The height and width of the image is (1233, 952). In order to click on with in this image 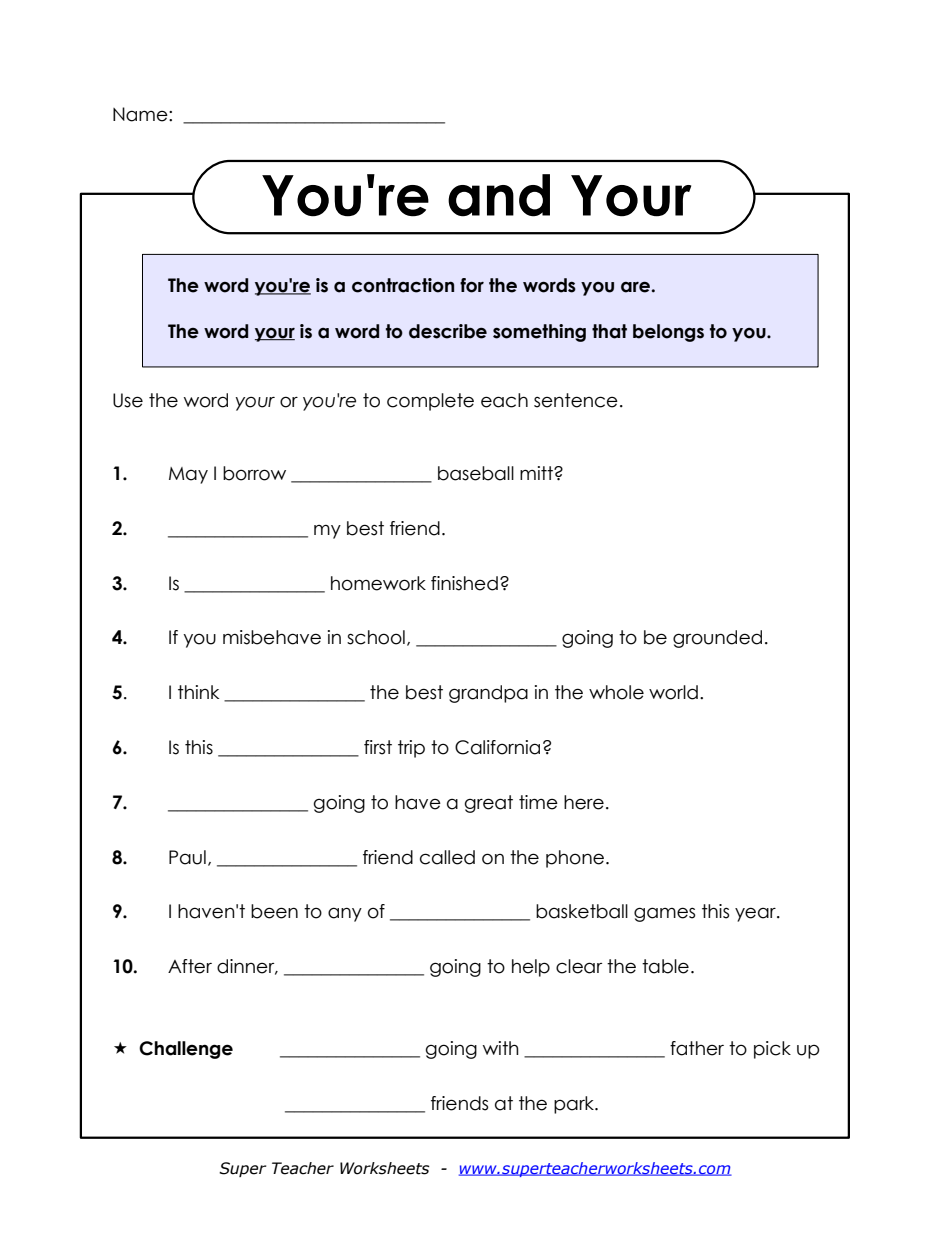, I will do `click(501, 1048)`.
